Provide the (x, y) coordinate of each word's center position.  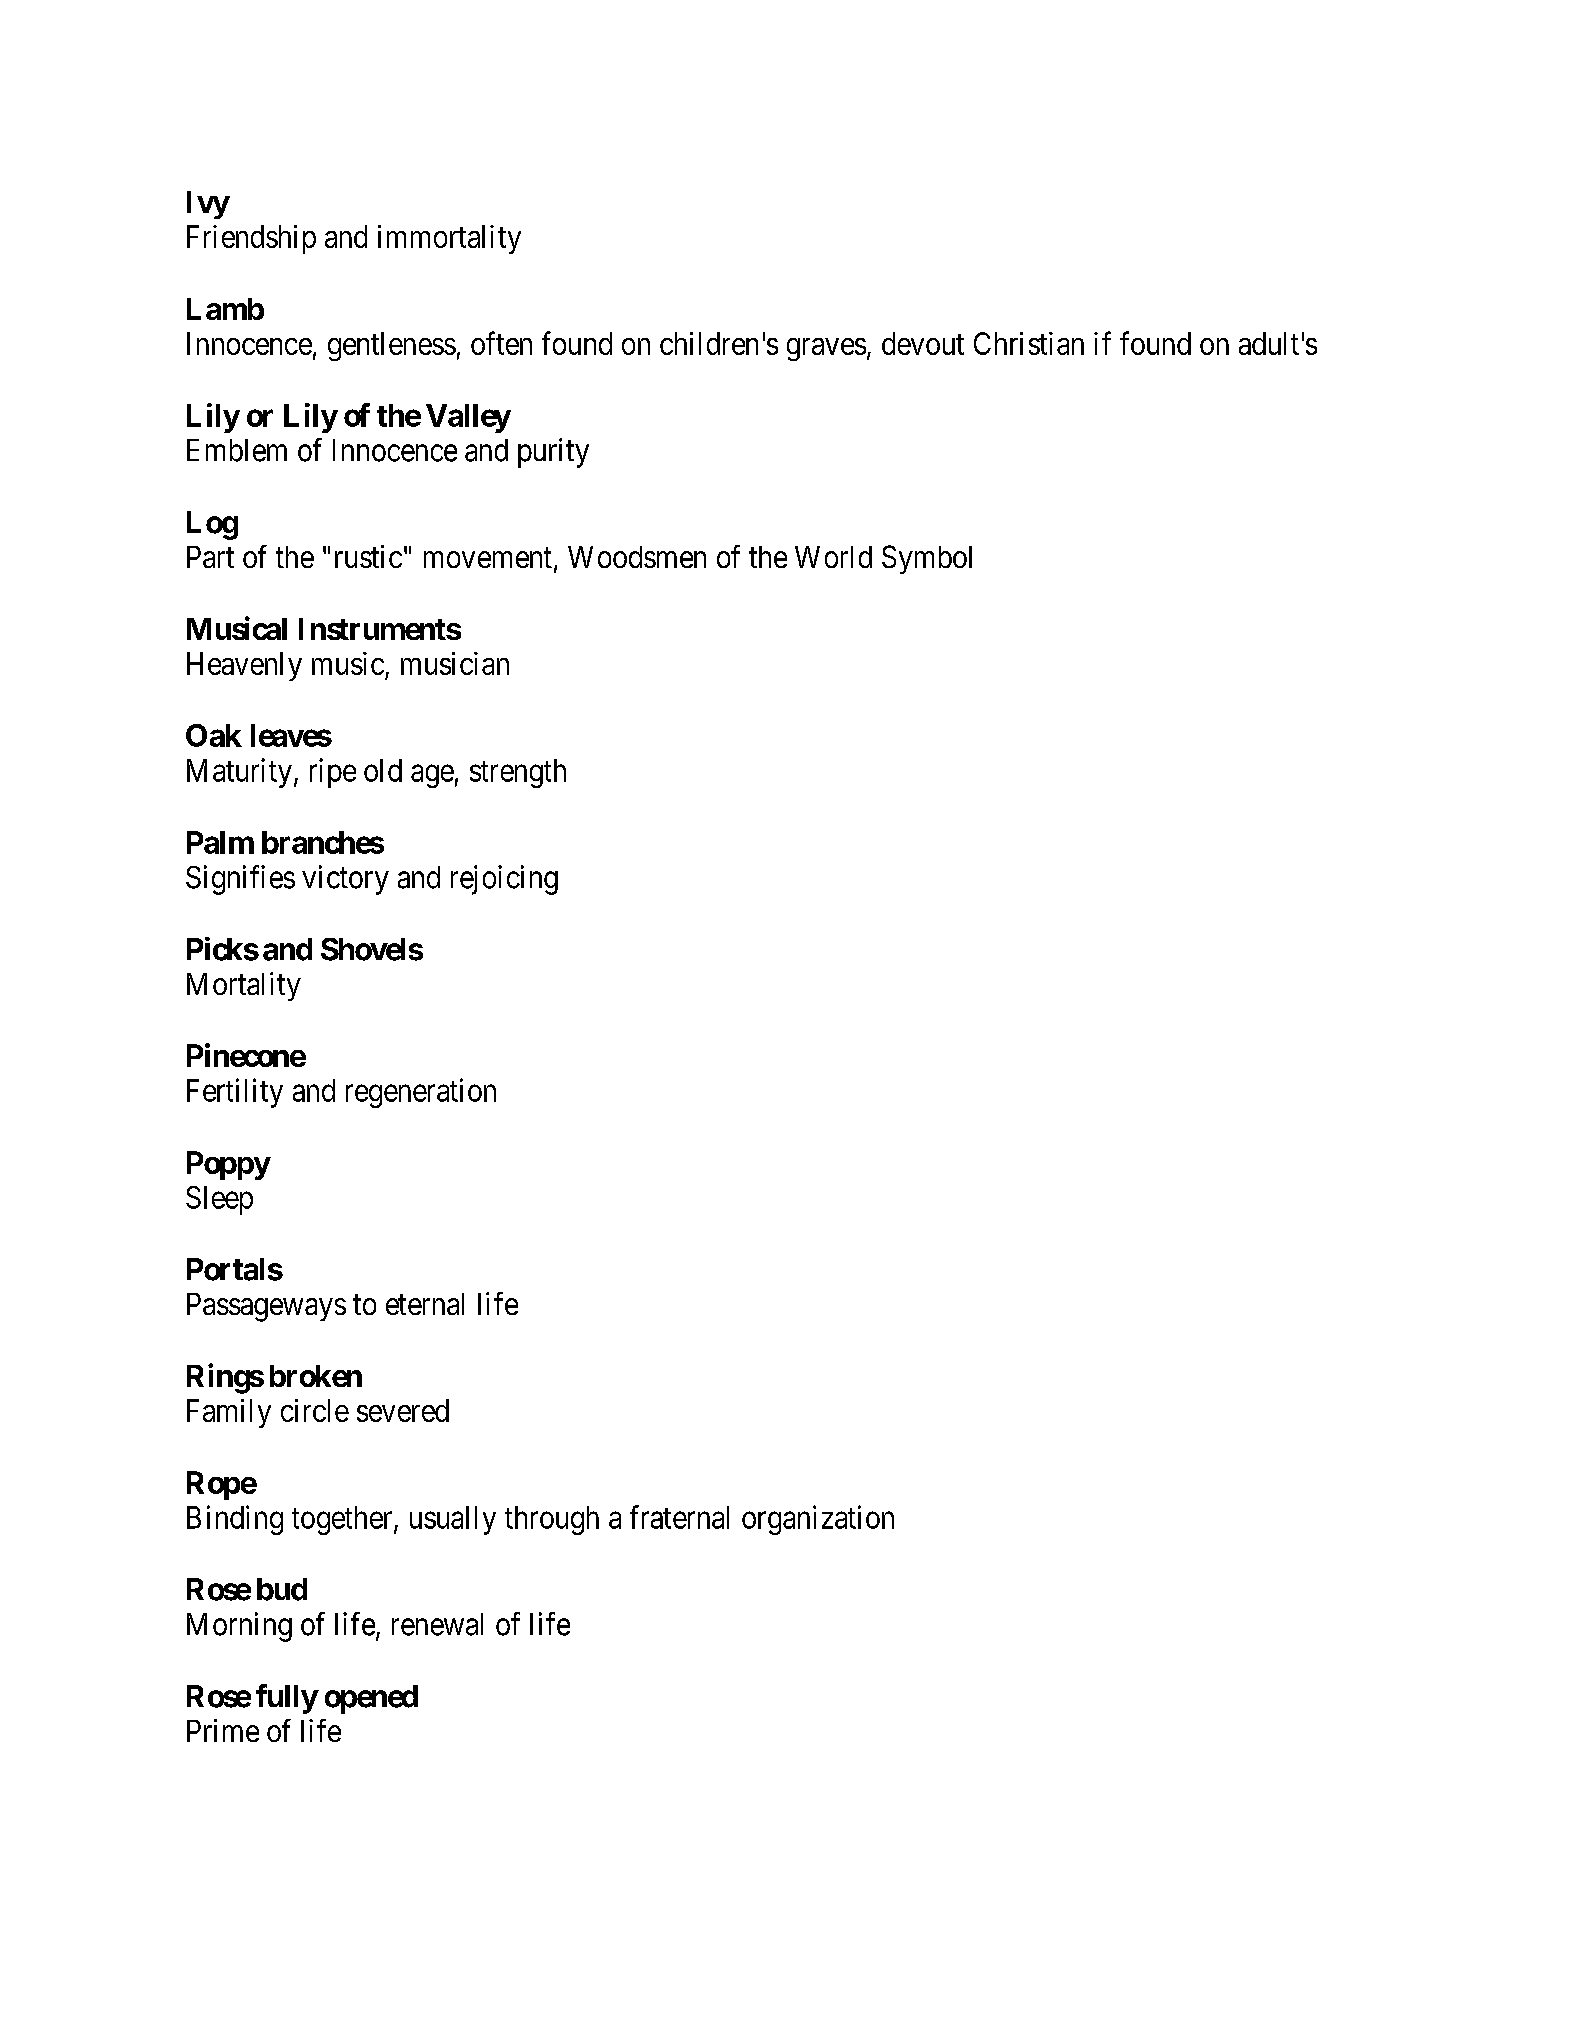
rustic (368, 556)
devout (923, 343)
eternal (425, 1304)
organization (818, 1520)
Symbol (927, 559)
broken (316, 1376)
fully (287, 1699)
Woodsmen (637, 557)
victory (345, 880)
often (501, 343)
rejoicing (504, 880)
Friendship (251, 239)
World (833, 557)
